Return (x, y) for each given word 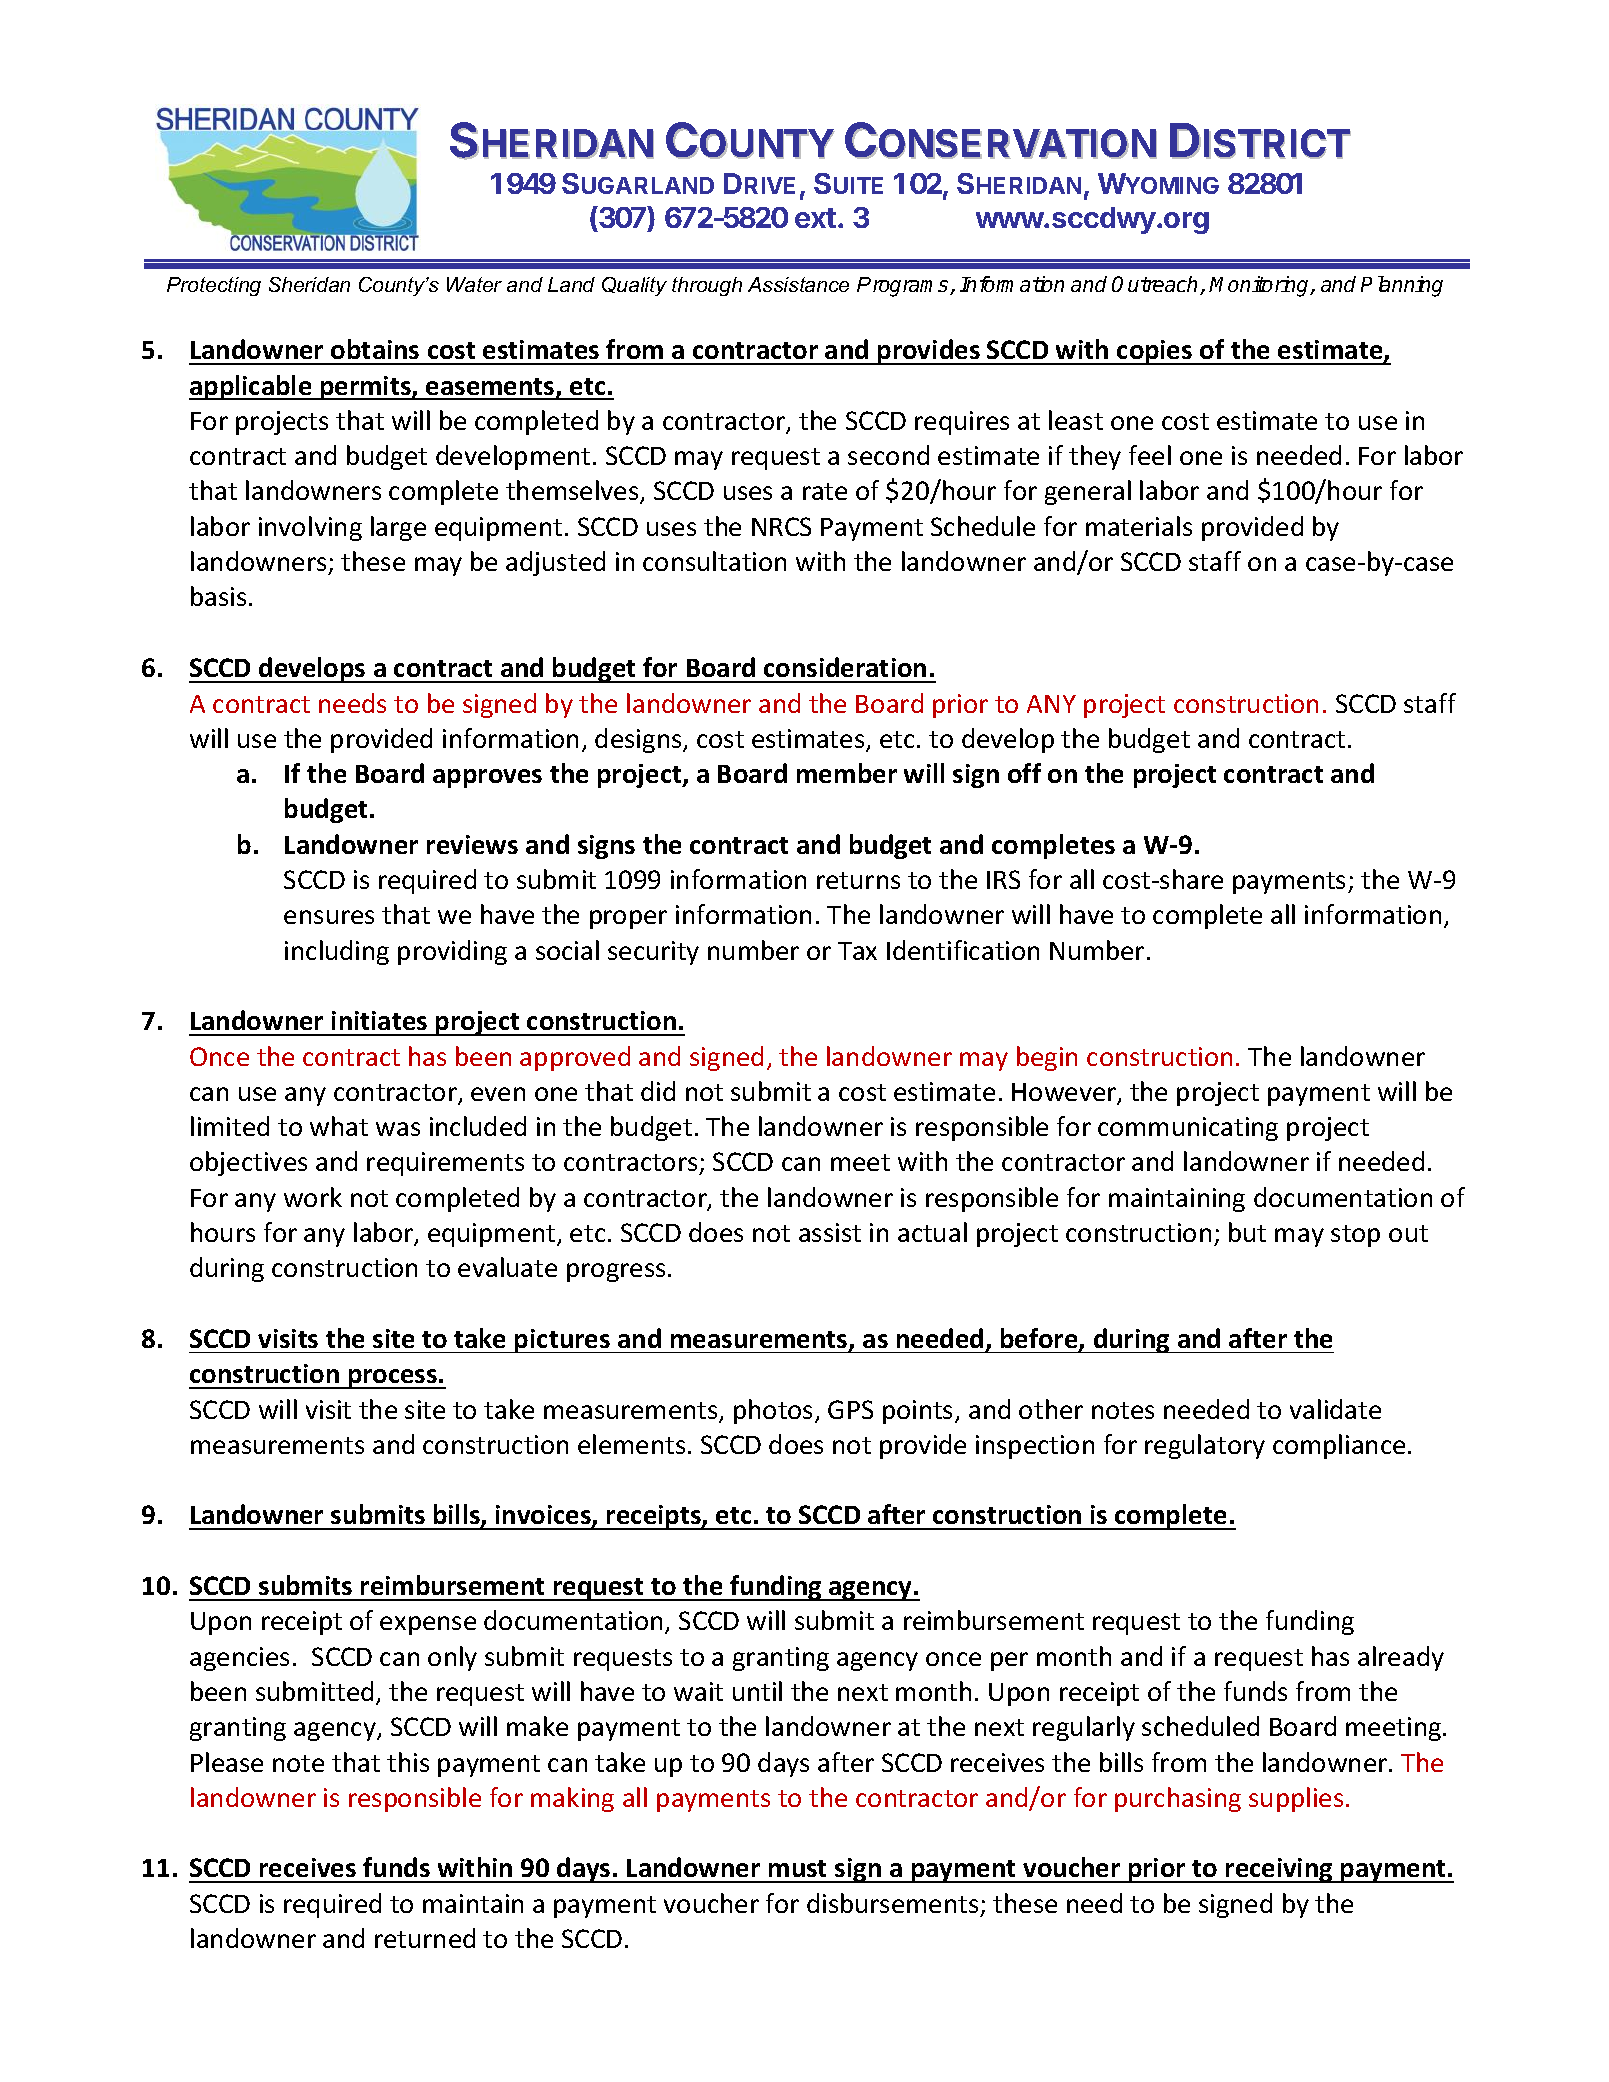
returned (425, 1938)
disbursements (892, 1903)
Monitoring (1260, 286)
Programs (904, 287)
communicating (1188, 1129)
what (339, 1126)
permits (366, 388)
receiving (1279, 1870)
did (658, 1091)
